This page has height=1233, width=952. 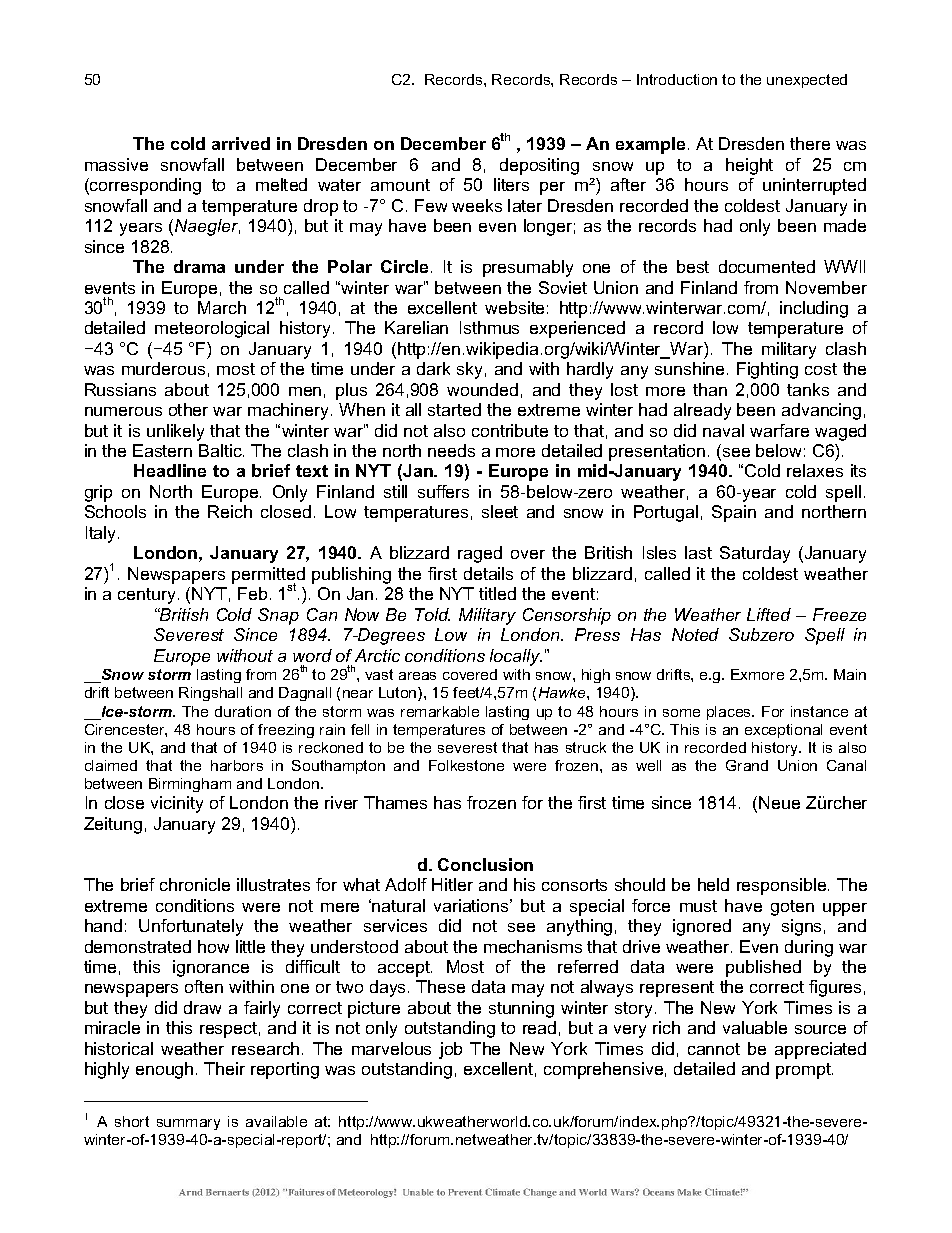 What do you see at coordinates (485, 864) in the page?
I see `Conclusion` at bounding box center [485, 864].
